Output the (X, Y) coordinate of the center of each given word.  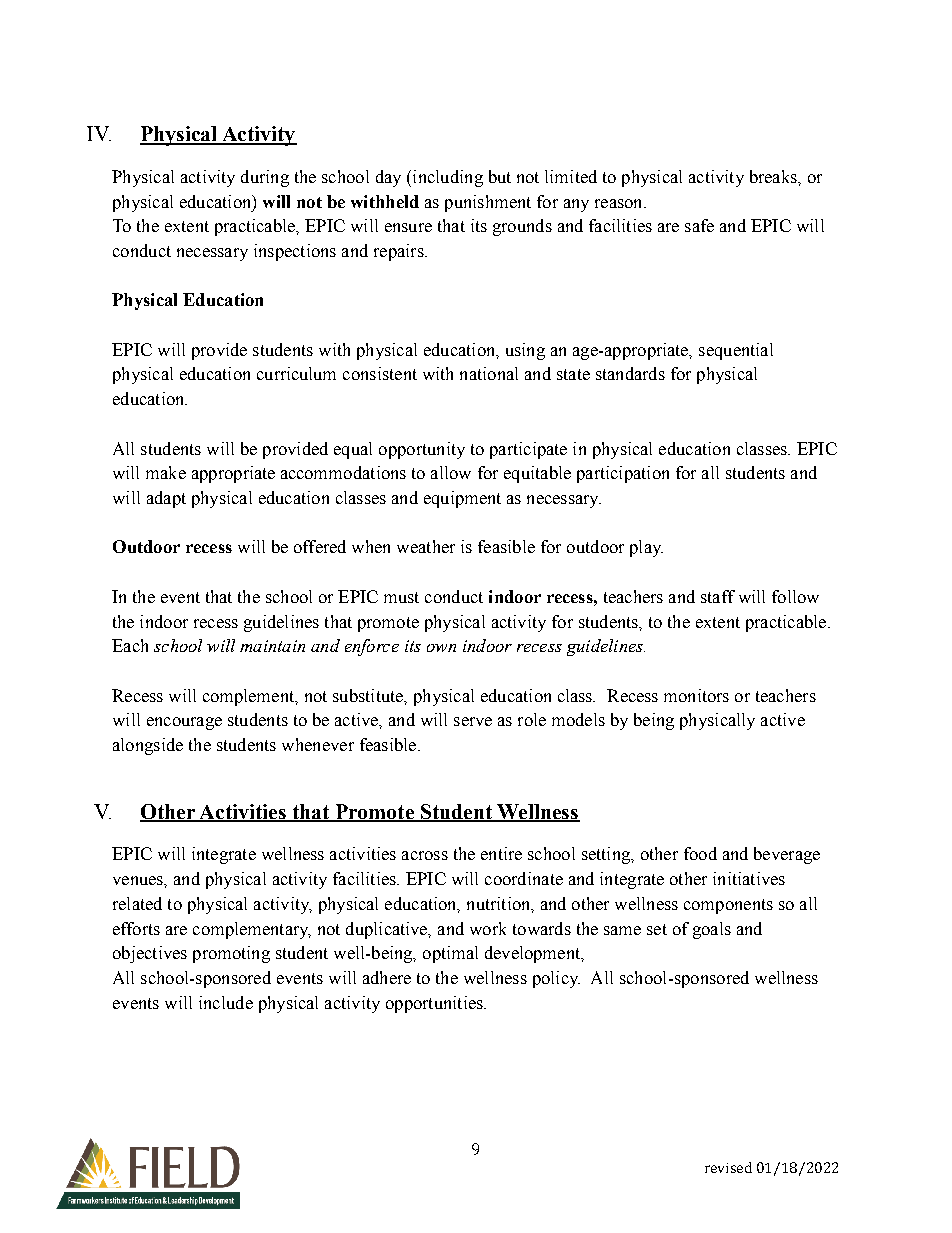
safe (699, 225)
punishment (488, 203)
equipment (462, 499)
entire (501, 853)
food (700, 853)
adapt (166, 499)
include (226, 1002)
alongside (148, 746)
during (265, 178)
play (646, 548)
